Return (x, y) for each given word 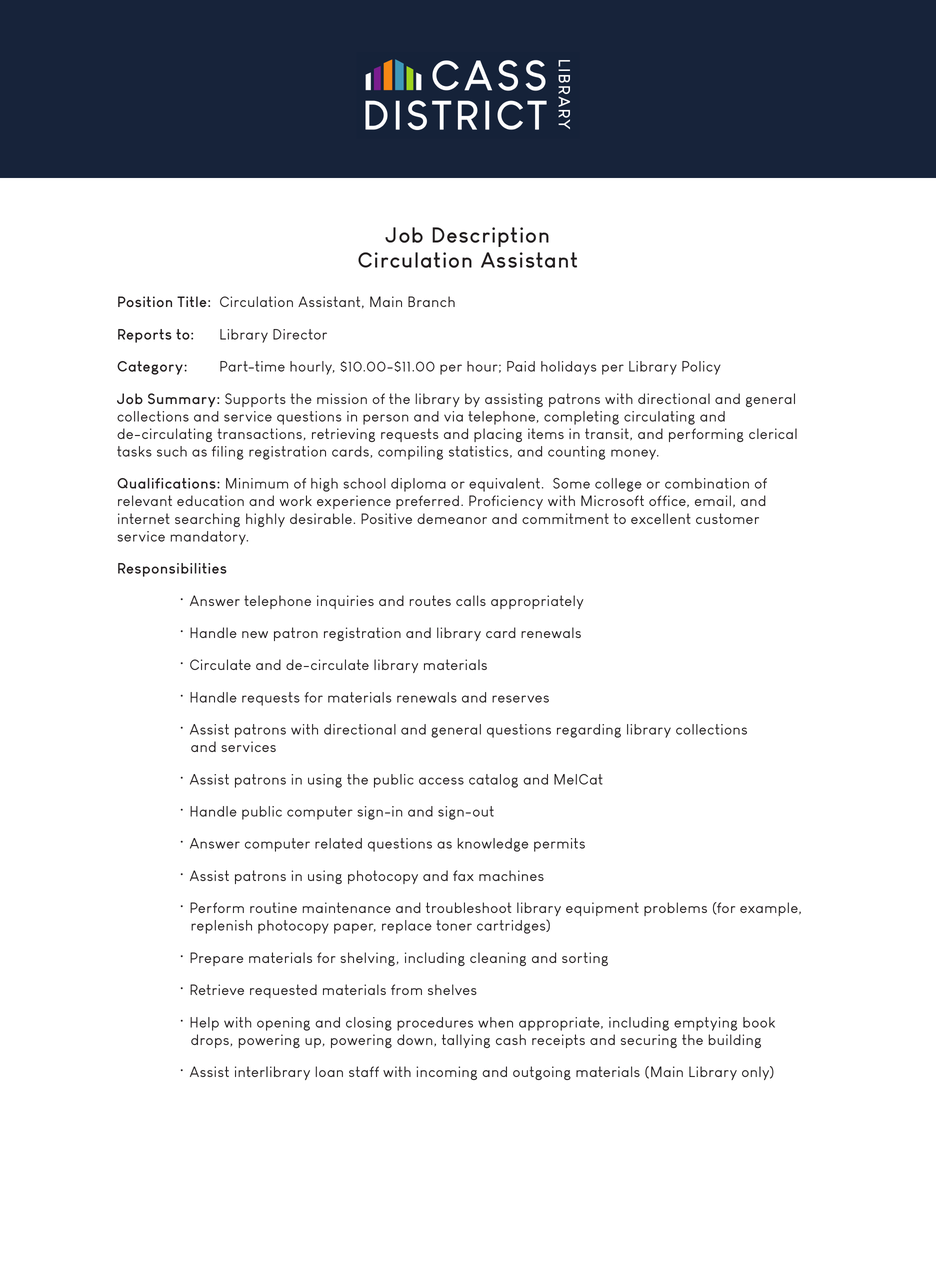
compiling (410, 453)
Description (490, 237)
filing (228, 453)
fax (463, 875)
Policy (701, 368)
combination (707, 483)
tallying (466, 1041)
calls (471, 600)
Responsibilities (172, 570)
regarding (589, 731)
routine (273, 907)
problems (675, 909)
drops (210, 1041)
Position (145, 301)
